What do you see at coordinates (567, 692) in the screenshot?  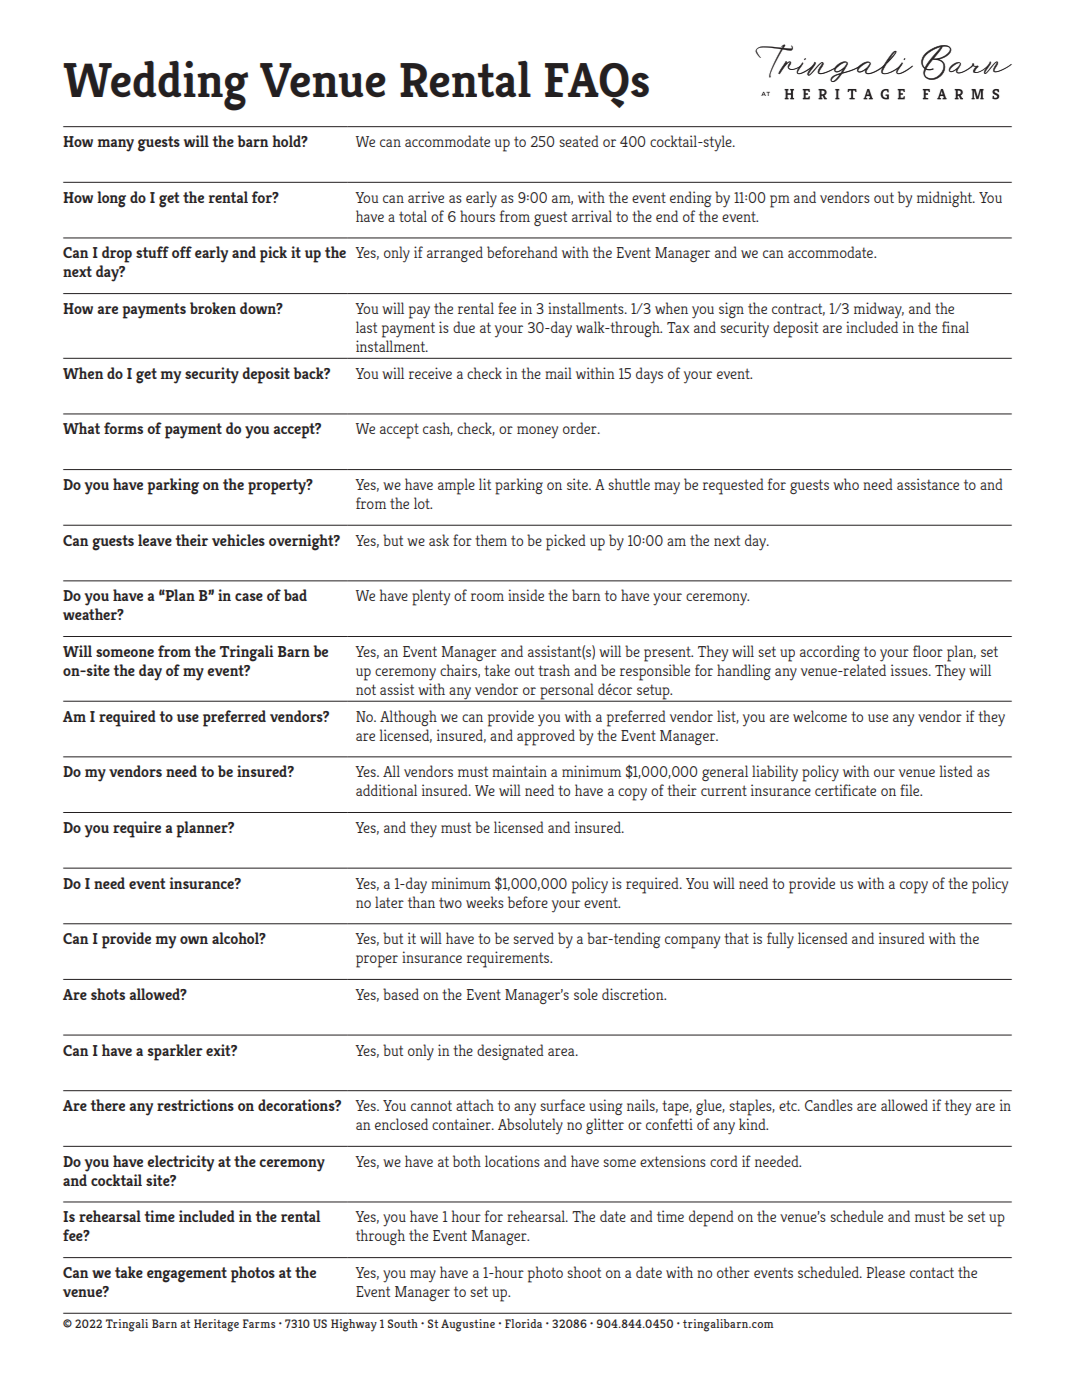 I see `personal` at bounding box center [567, 692].
